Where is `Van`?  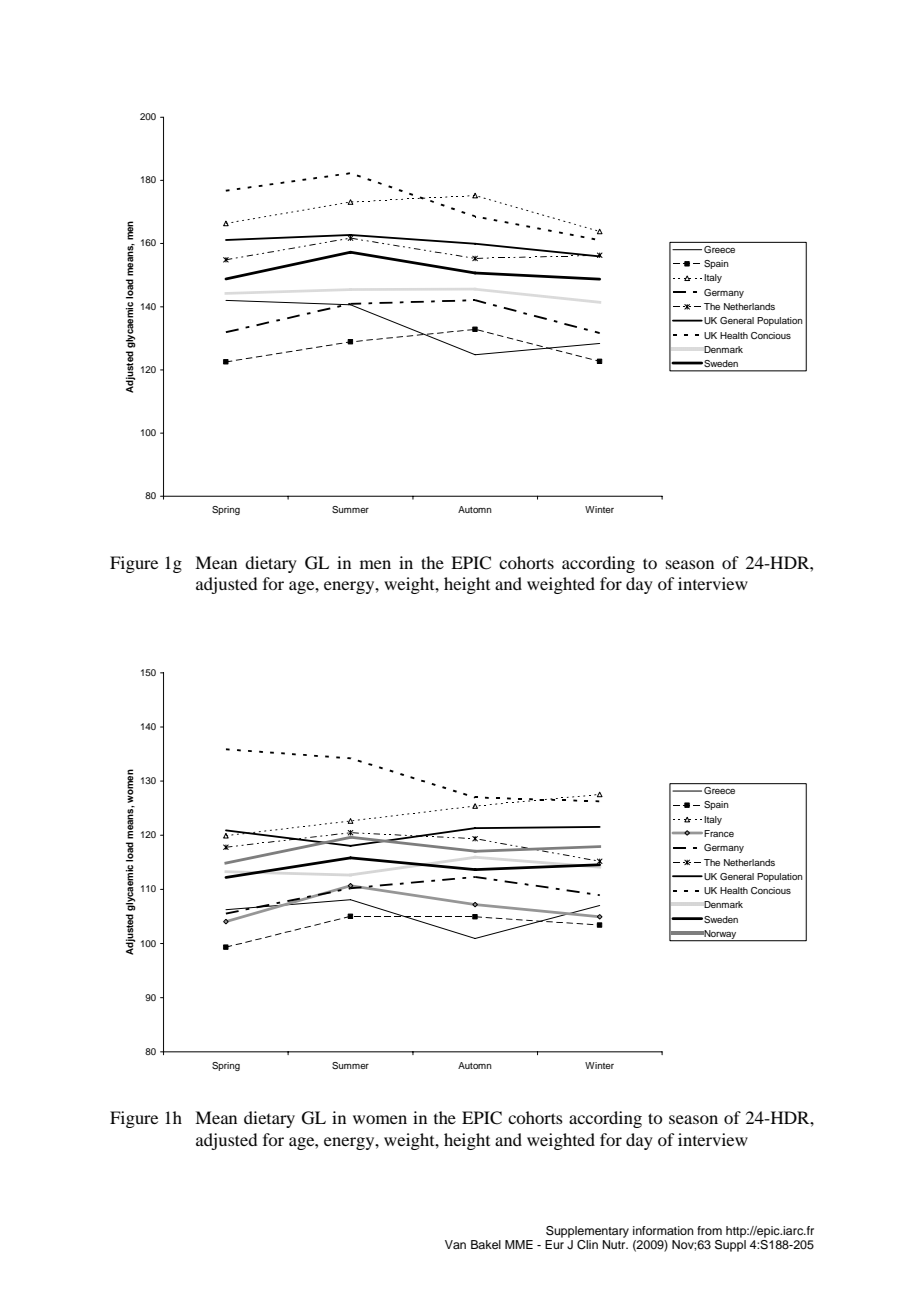 Van is located at coordinates (455, 1244).
